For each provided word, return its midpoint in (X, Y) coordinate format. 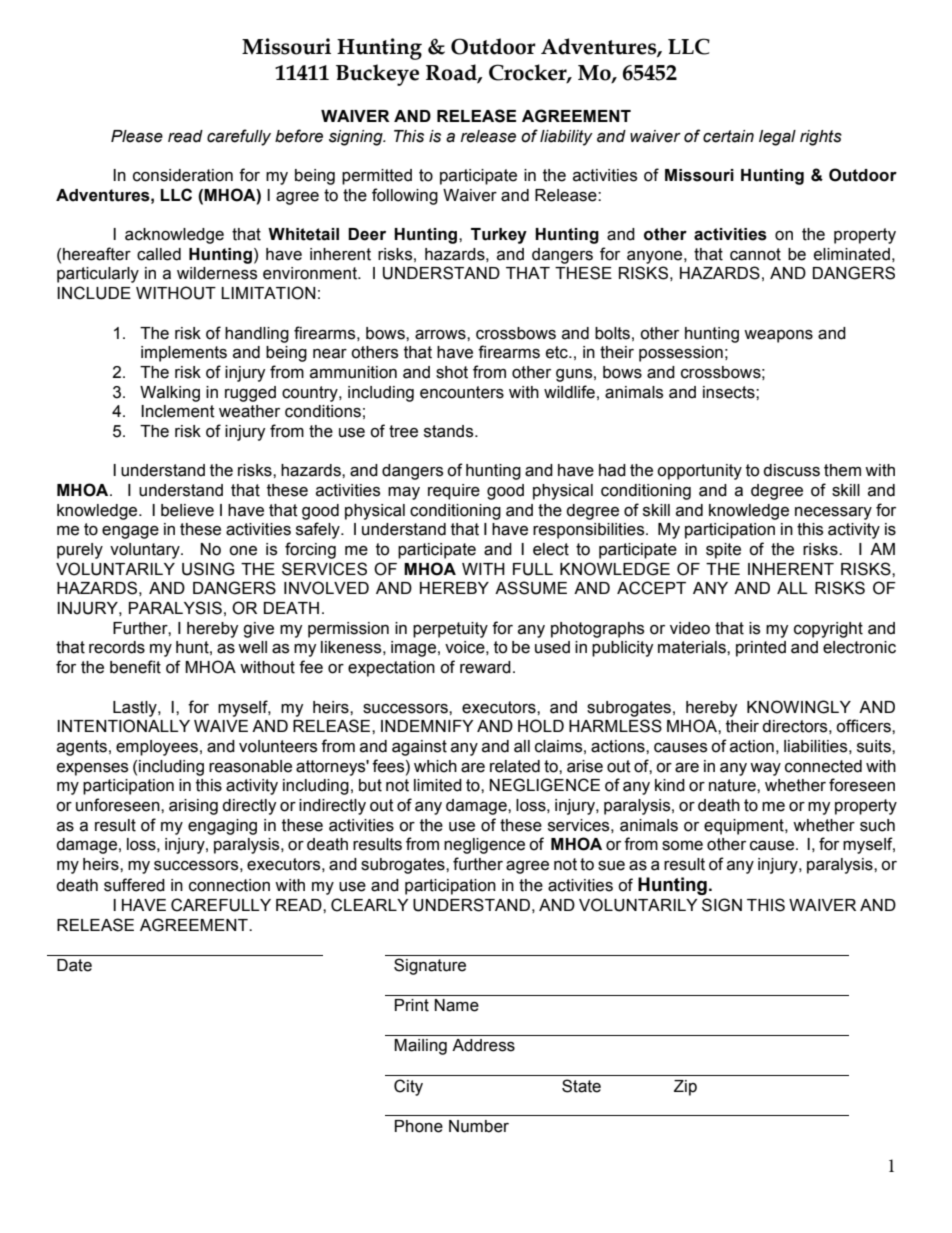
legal (777, 138)
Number (479, 1126)
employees (157, 748)
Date (74, 965)
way (765, 769)
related (515, 766)
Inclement (178, 411)
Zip (685, 1088)
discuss (791, 470)
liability (566, 138)
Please (137, 136)
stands (450, 431)
